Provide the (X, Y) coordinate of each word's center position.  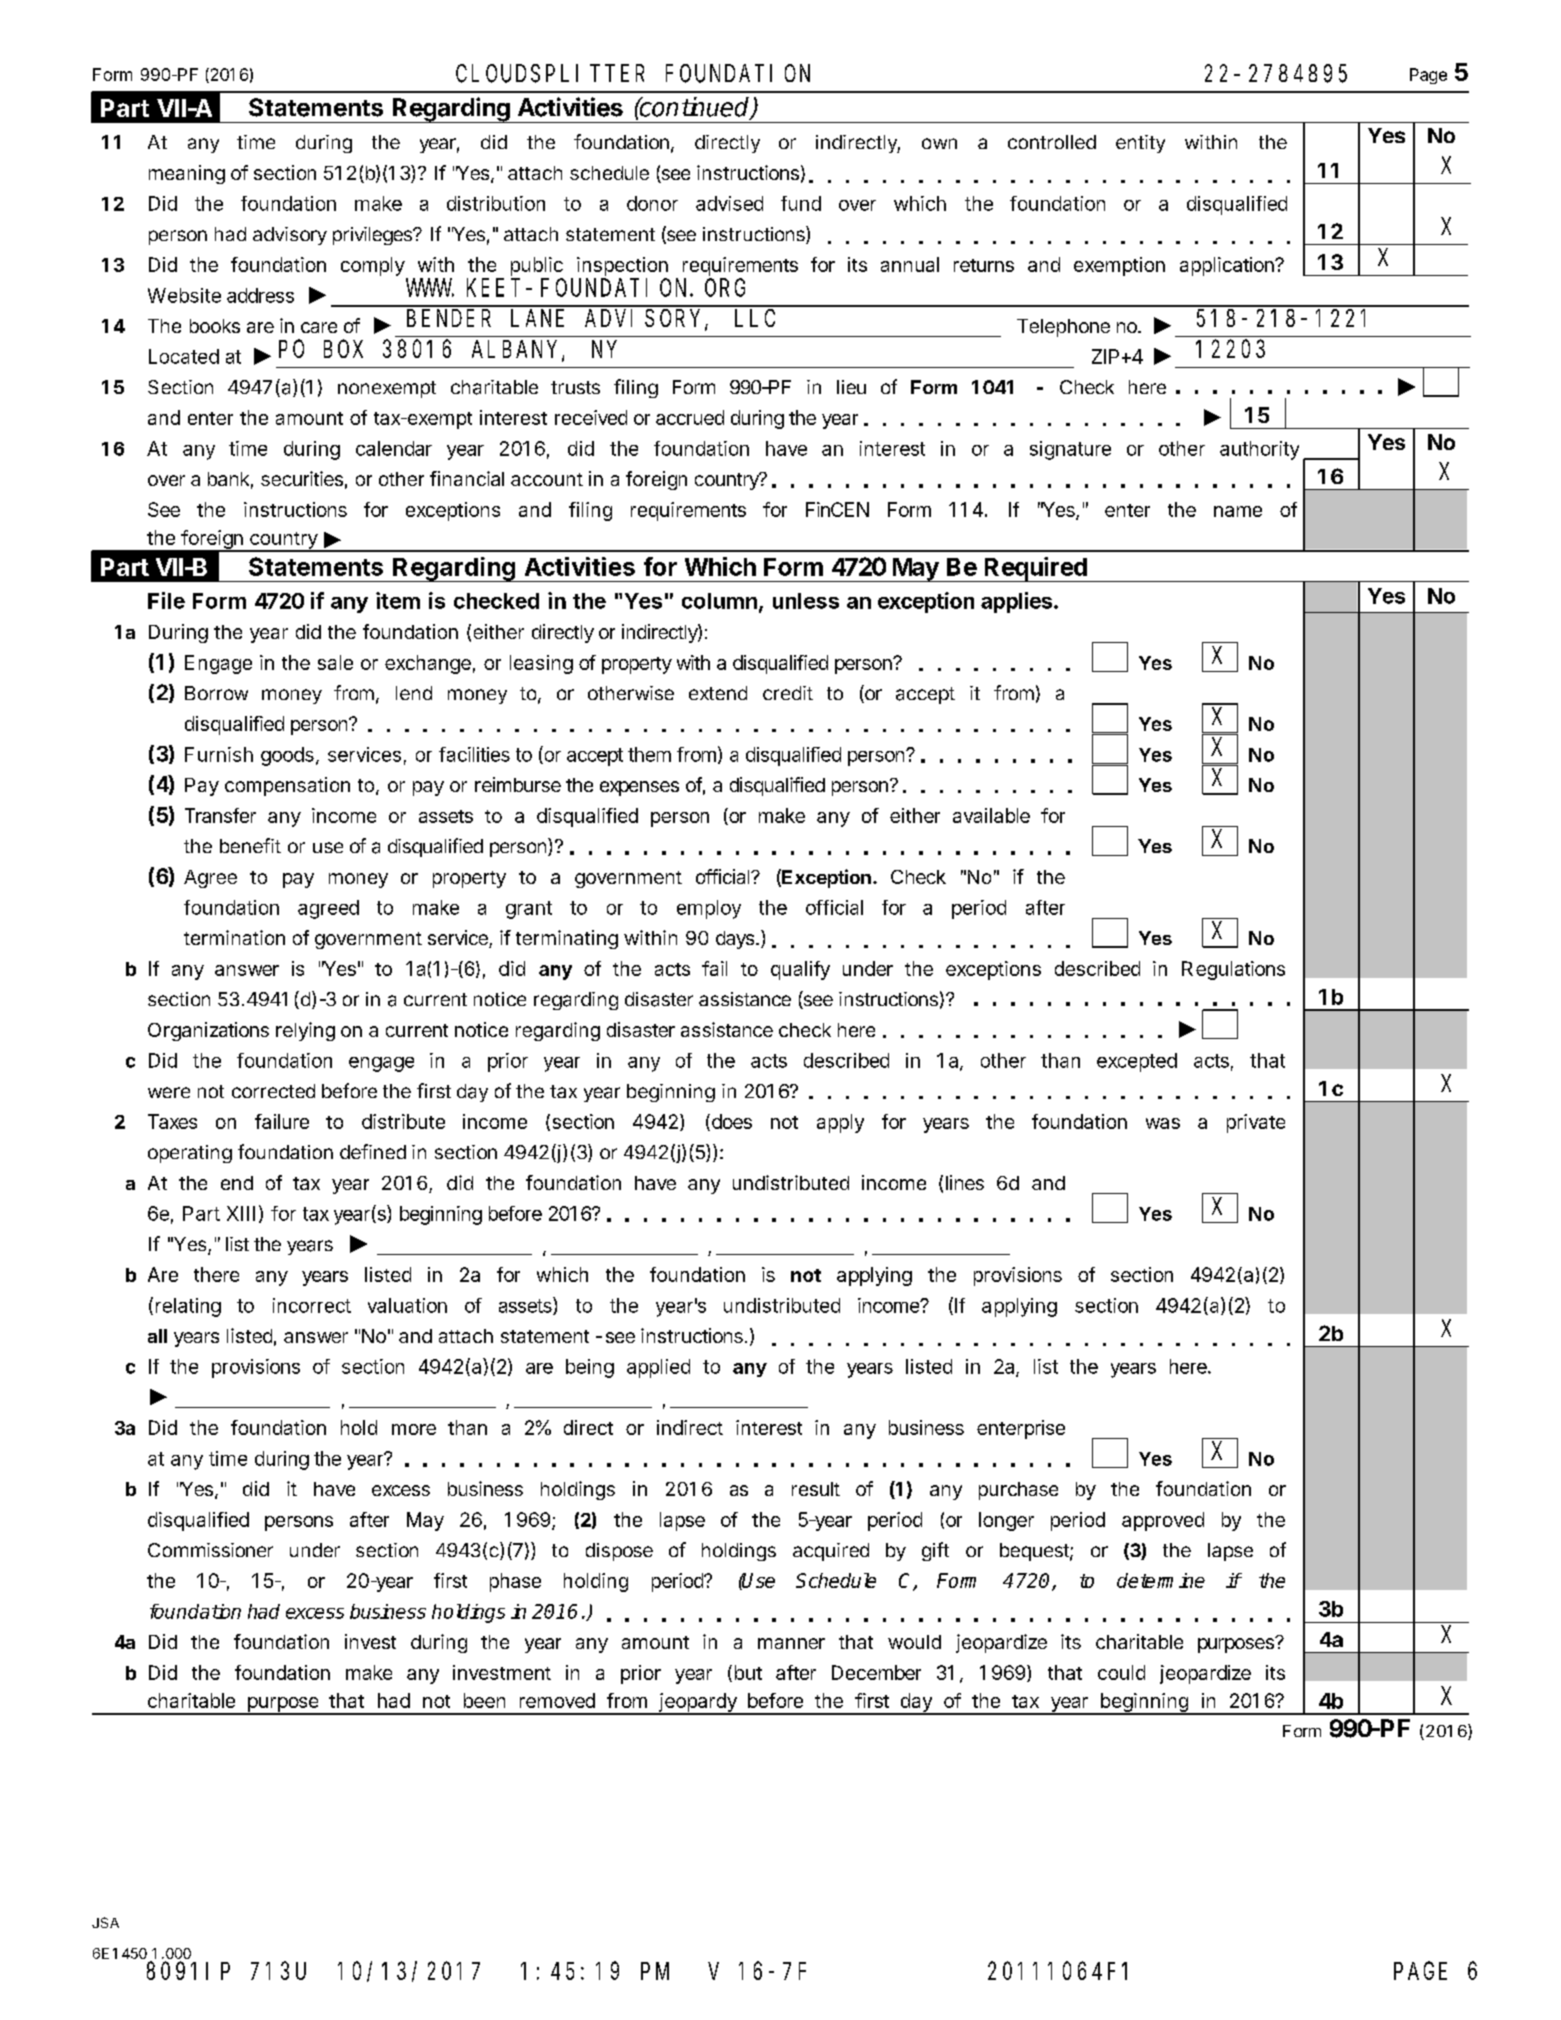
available (991, 815)
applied (658, 1368)
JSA (105, 1922)
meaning (187, 174)
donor (652, 203)
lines (965, 1182)
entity (1140, 144)
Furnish (219, 754)
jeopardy (698, 1703)
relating (188, 1307)
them (649, 754)
